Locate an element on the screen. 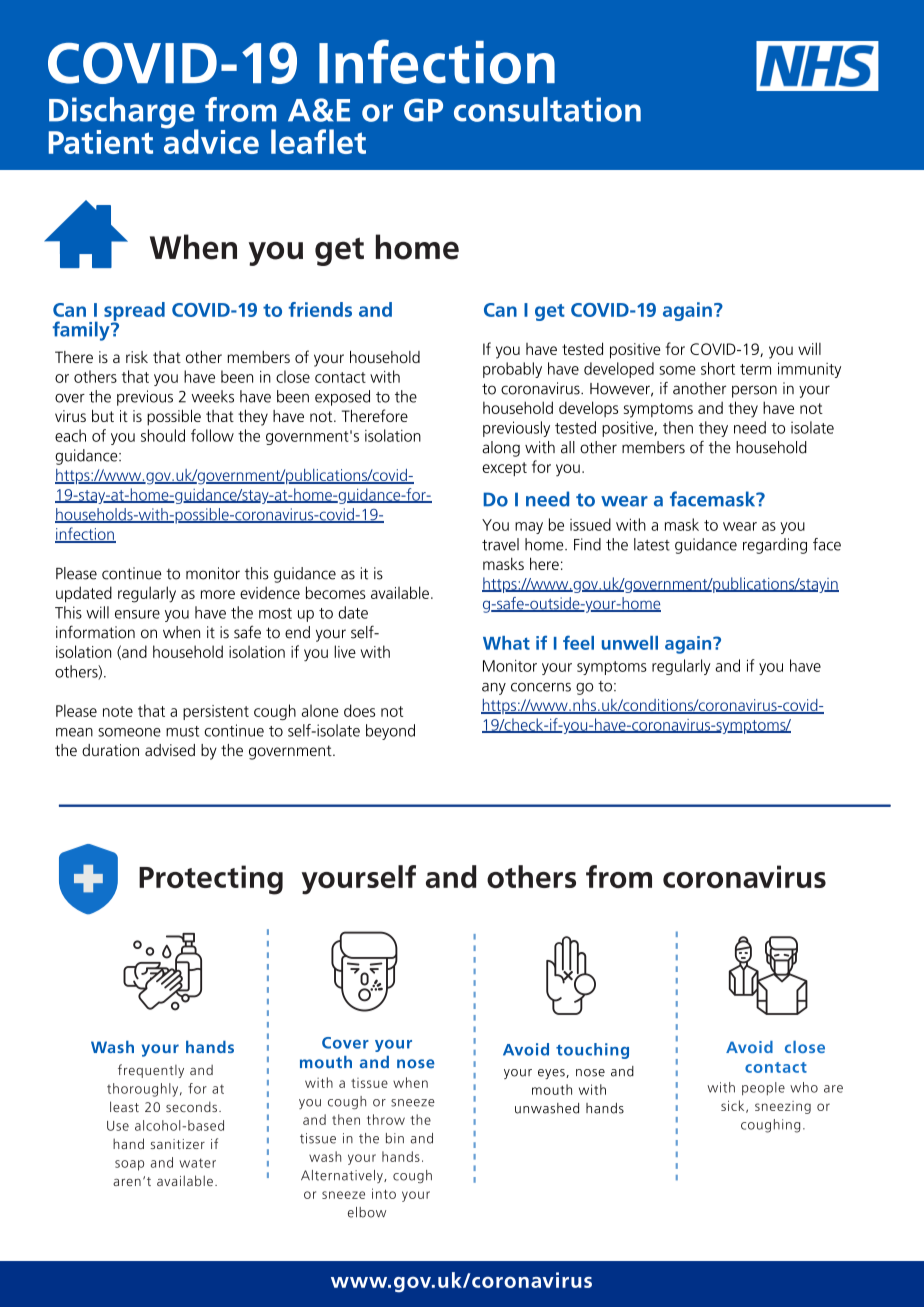  advice is located at coordinates (210, 140).
